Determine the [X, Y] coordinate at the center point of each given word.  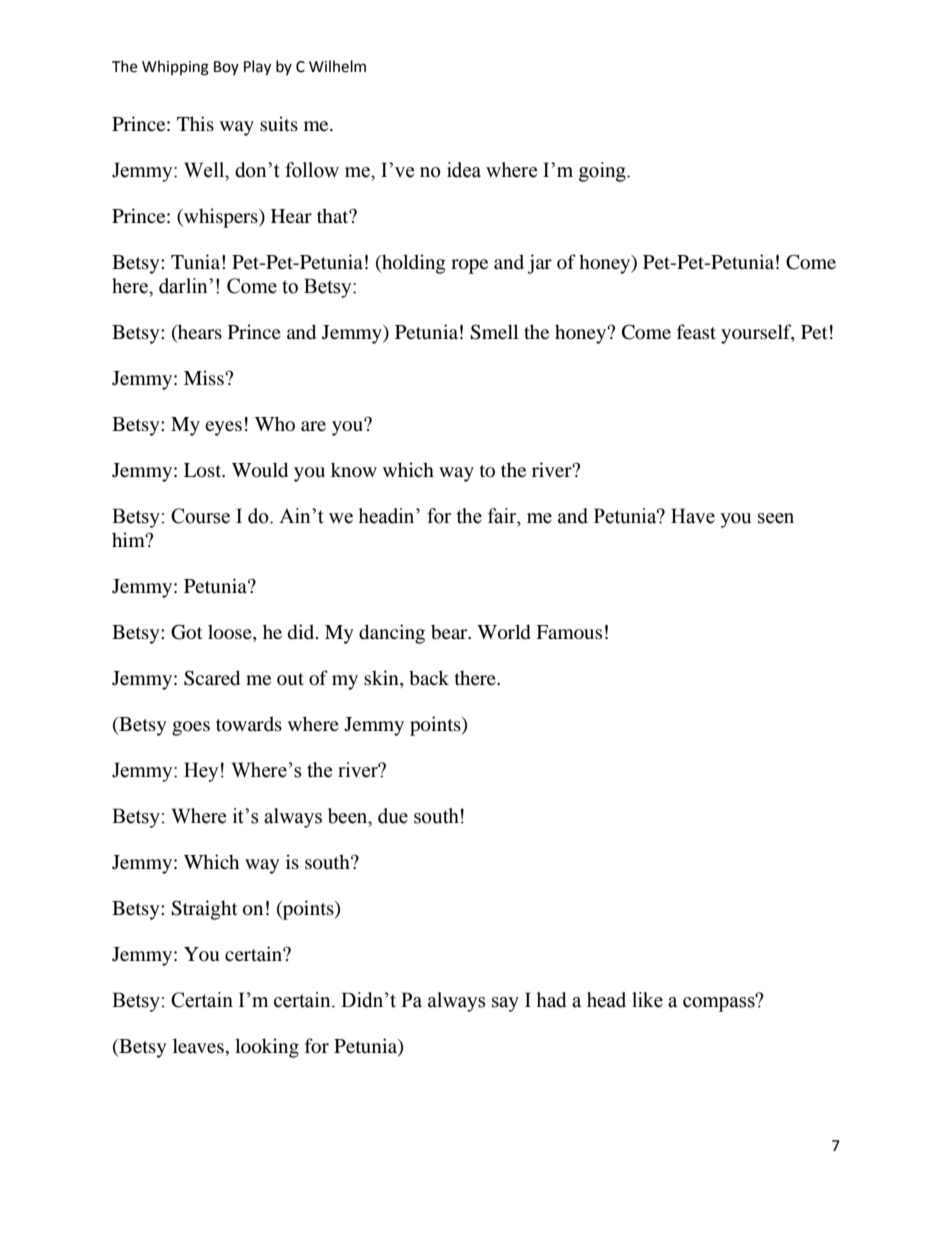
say [505, 1004]
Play [257, 68]
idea [464, 170]
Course [200, 516]
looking [267, 1048]
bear [450, 632]
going [603, 172]
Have [693, 516]
